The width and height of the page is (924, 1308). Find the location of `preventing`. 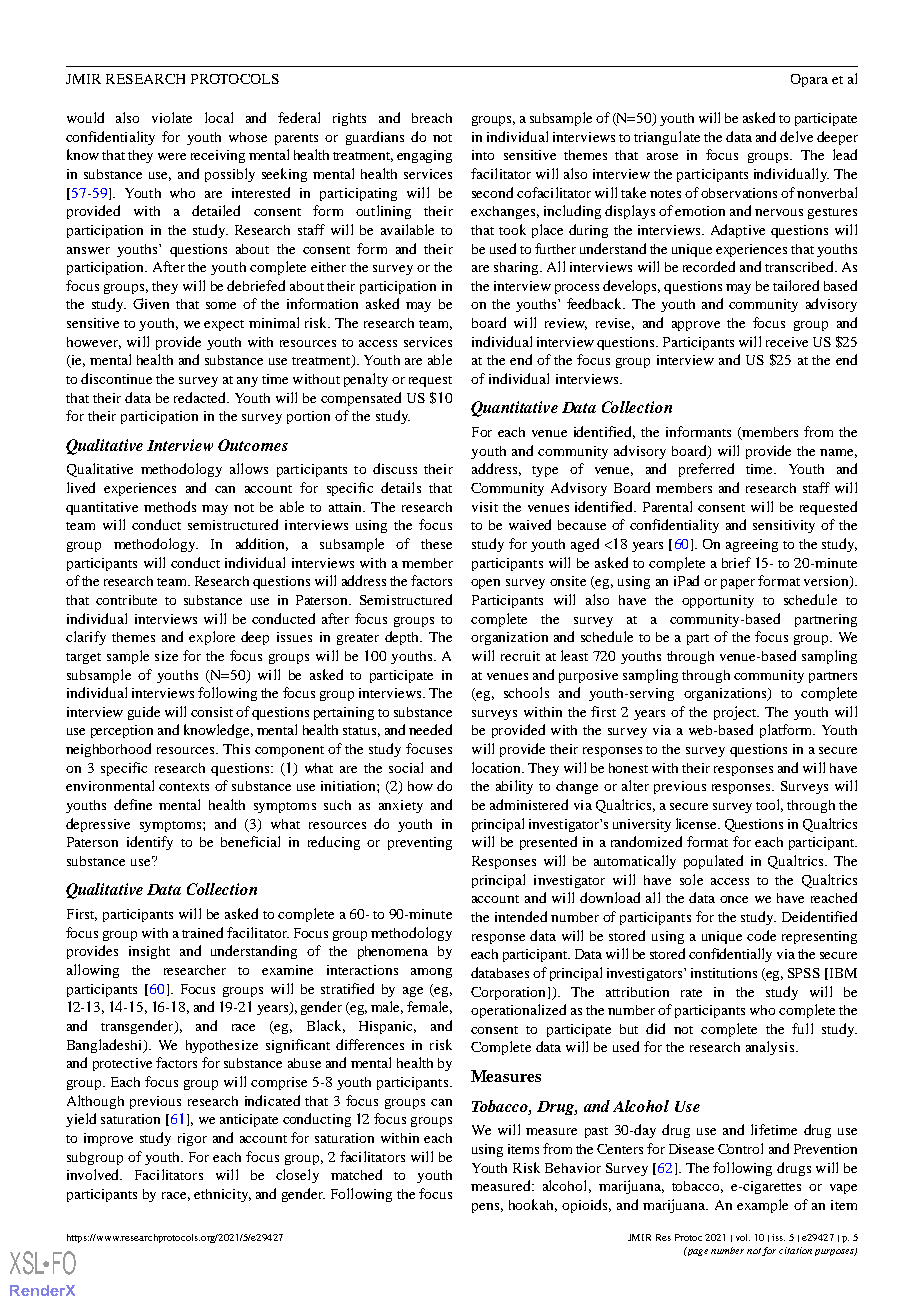

preventing is located at coordinates (420, 843).
